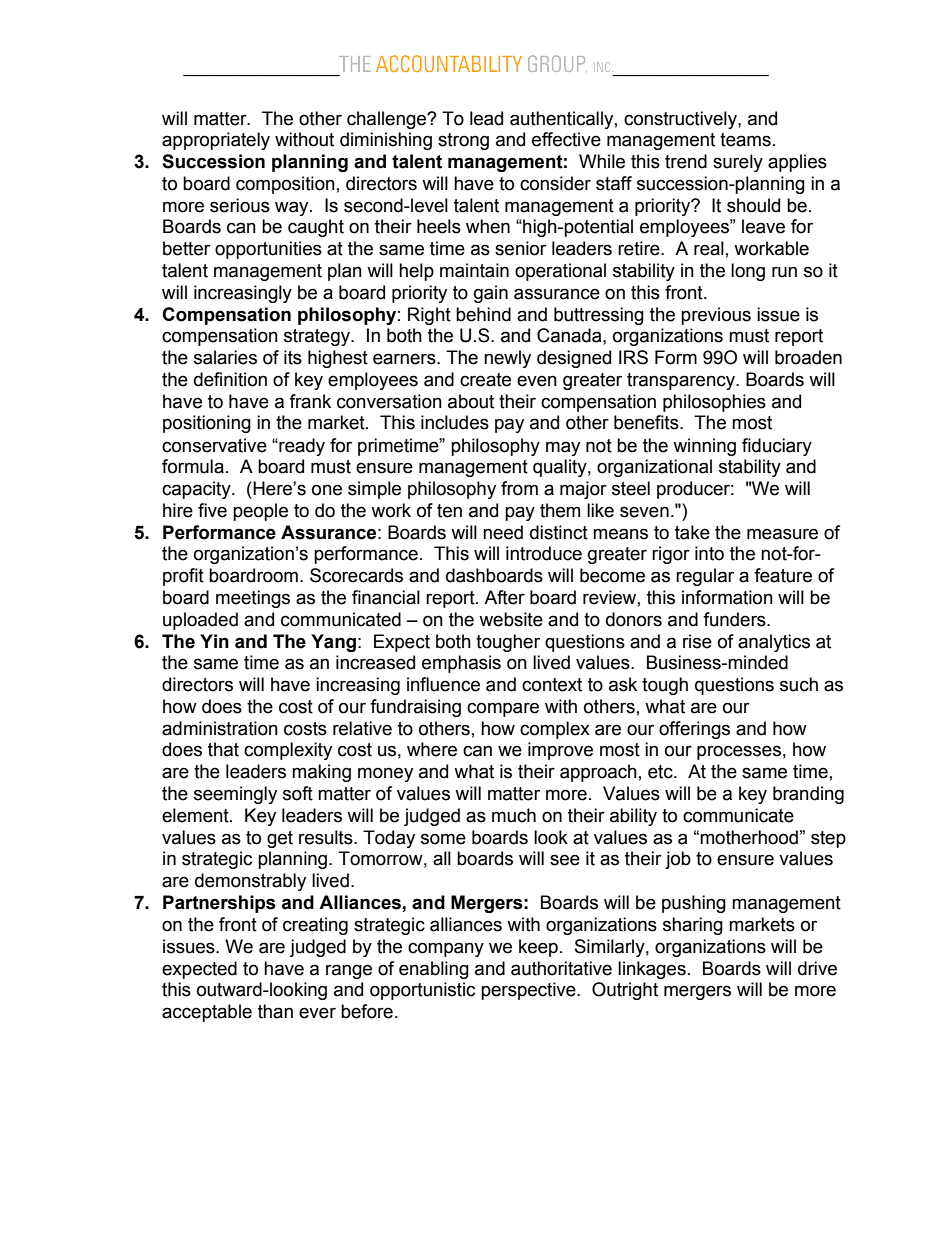  What do you see at coordinates (220, 728) in the screenshot?
I see `administration` at bounding box center [220, 728].
